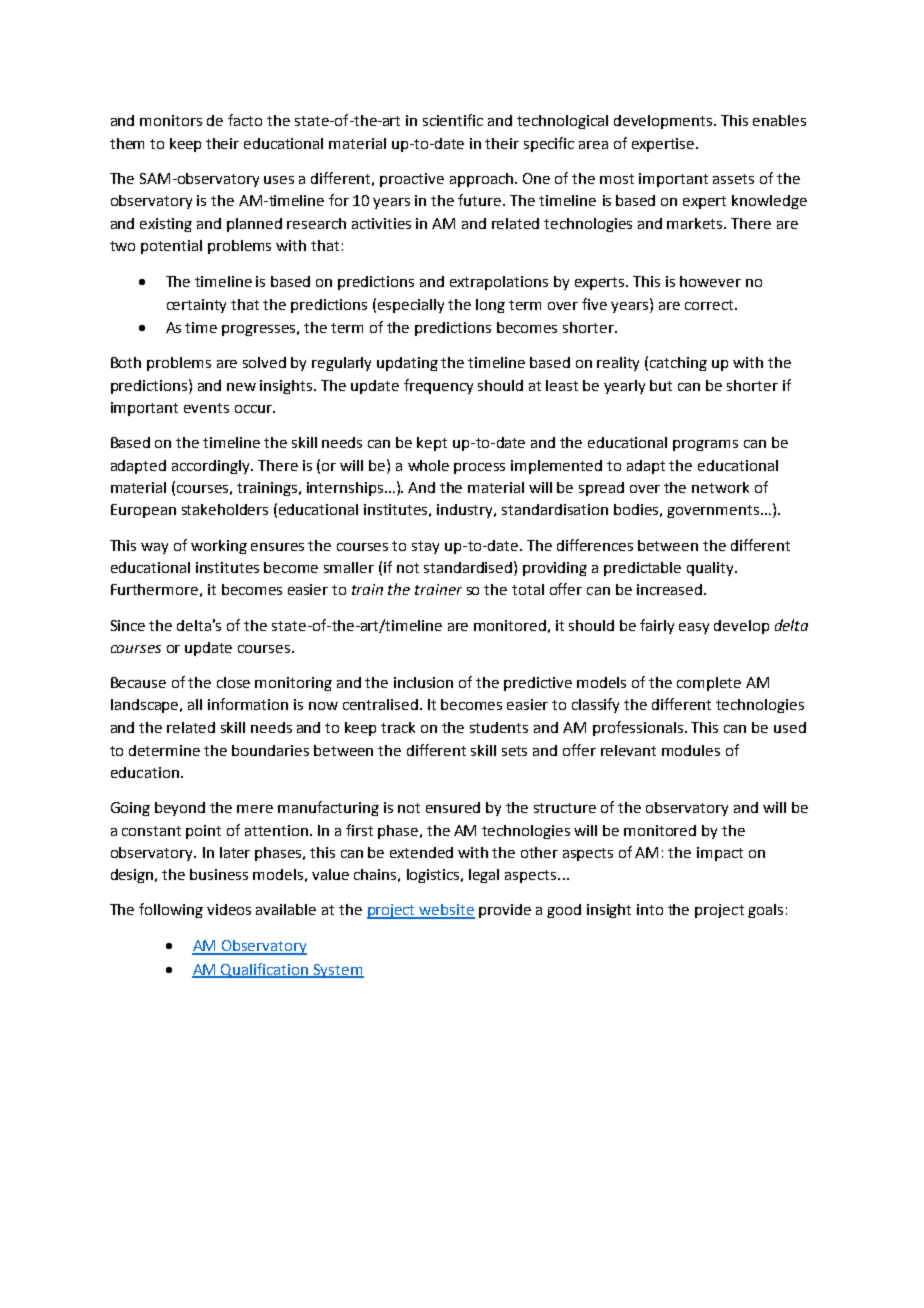 This screenshot has width=924, height=1308. I want to click on website, so click(446, 911).
